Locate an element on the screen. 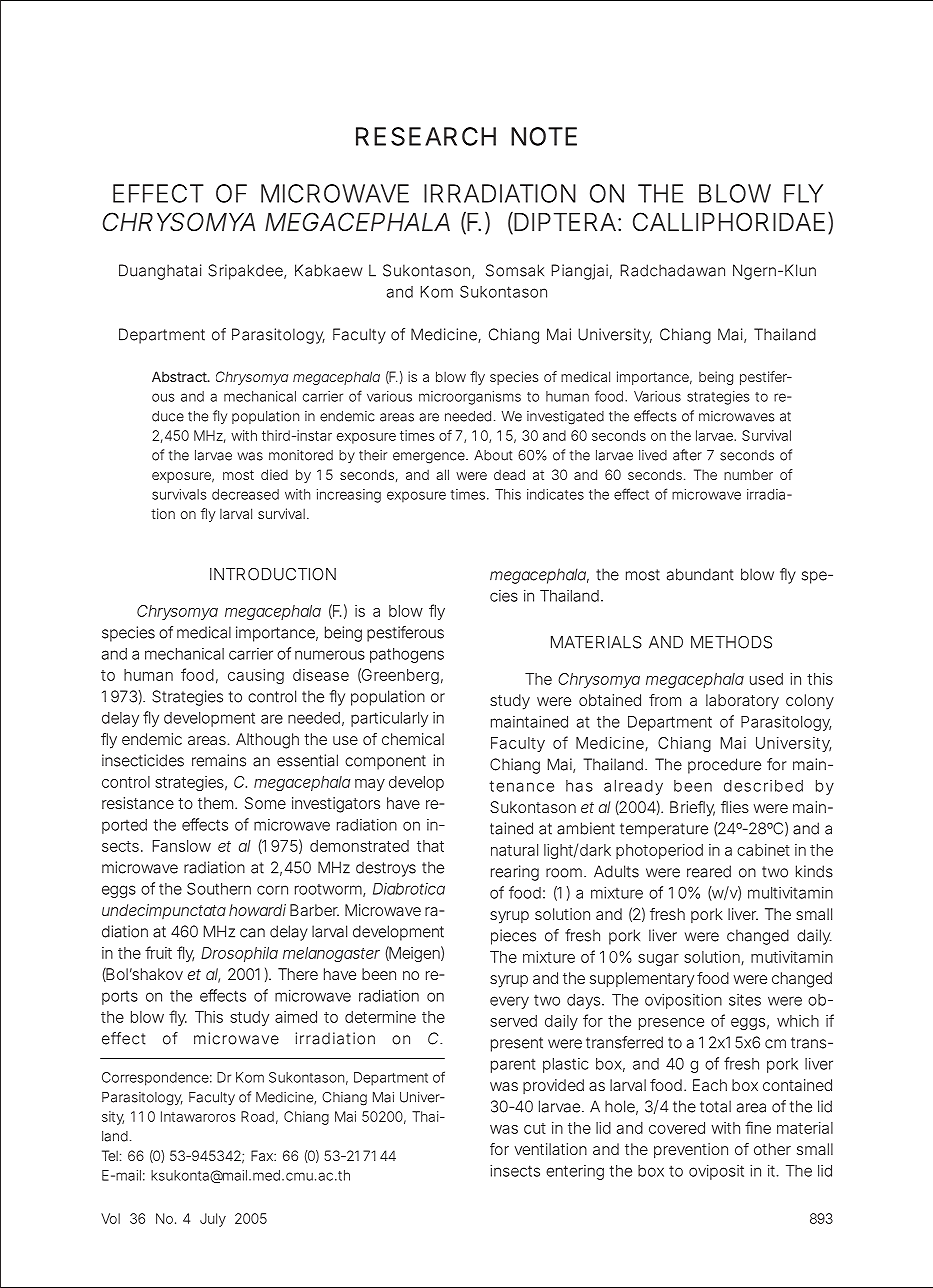  CALLIPHORIDAE is located at coordinates (729, 222).
